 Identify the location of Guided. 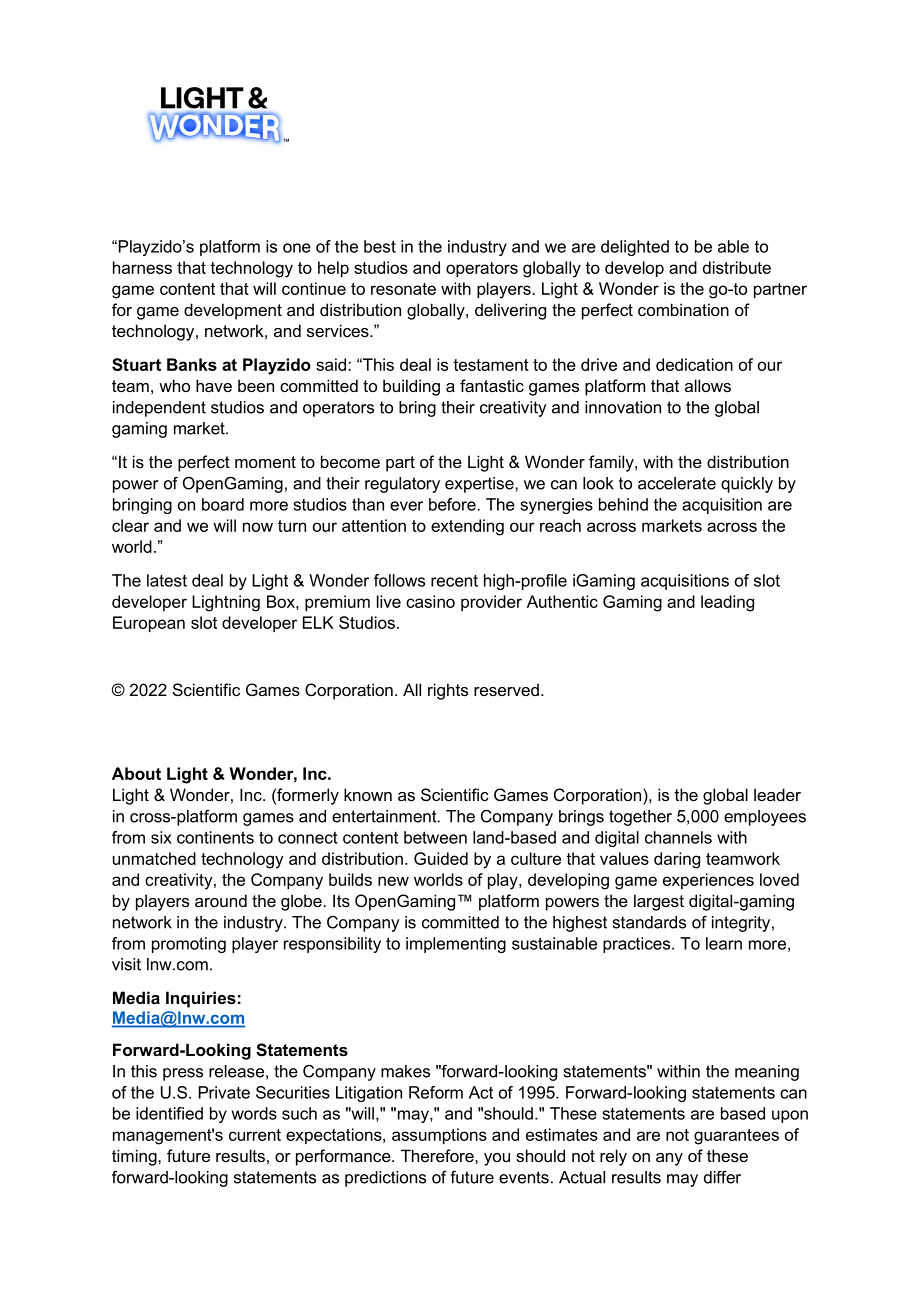
(441, 858).
